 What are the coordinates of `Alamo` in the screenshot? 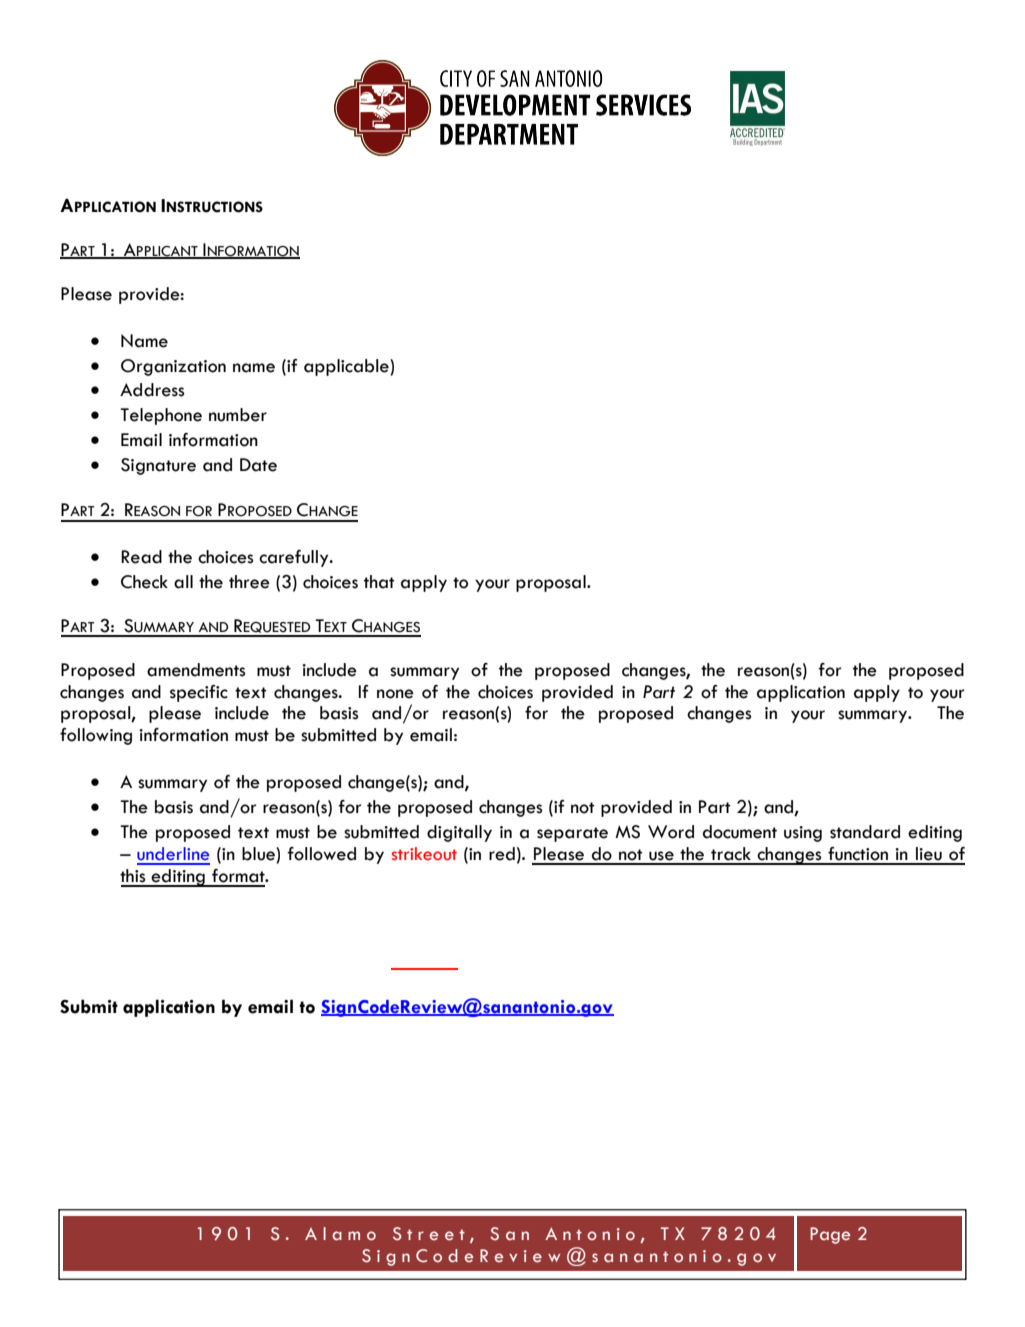 It's located at (340, 1234).
